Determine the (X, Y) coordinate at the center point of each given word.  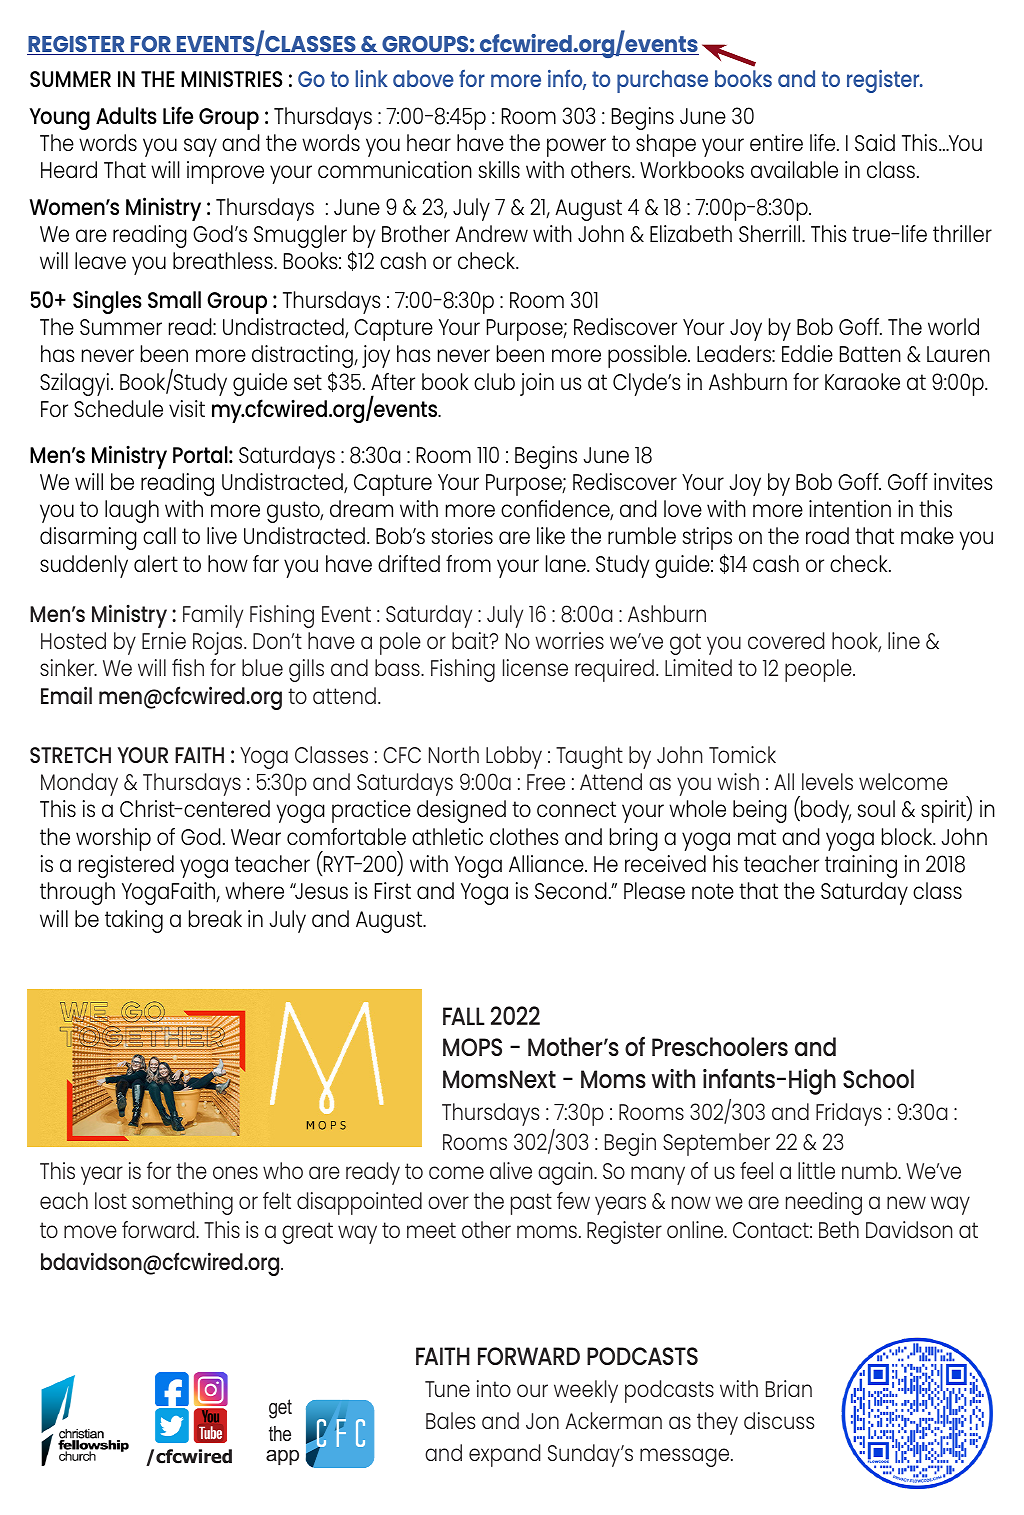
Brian (789, 1388)
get (280, 1409)
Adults (126, 115)
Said (875, 142)
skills (499, 169)
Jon (542, 1421)
